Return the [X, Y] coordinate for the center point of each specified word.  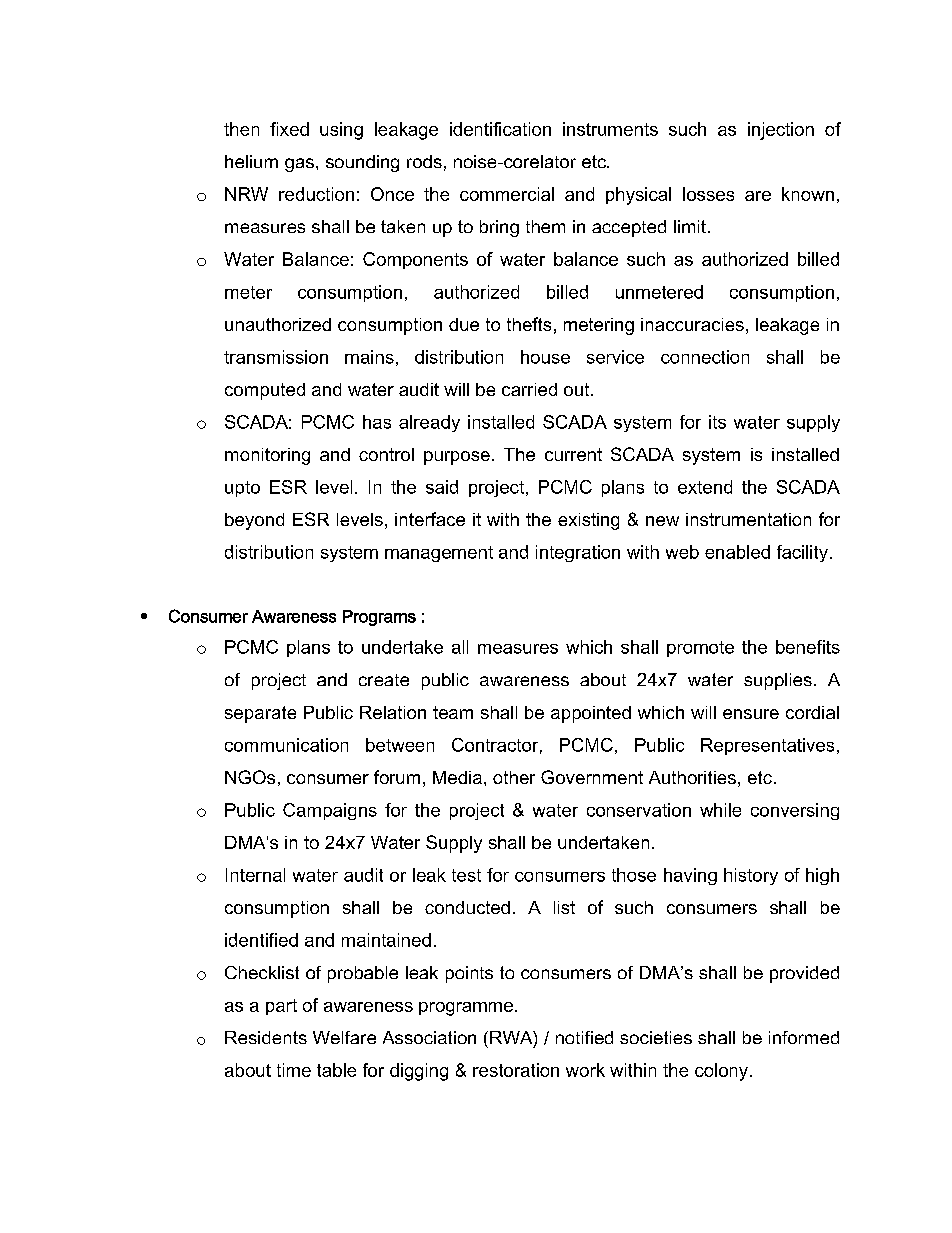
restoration [516, 1070]
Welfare [344, 1037]
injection [781, 131]
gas [299, 165]
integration [578, 553]
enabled [737, 552]
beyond [254, 521]
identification [500, 129]
